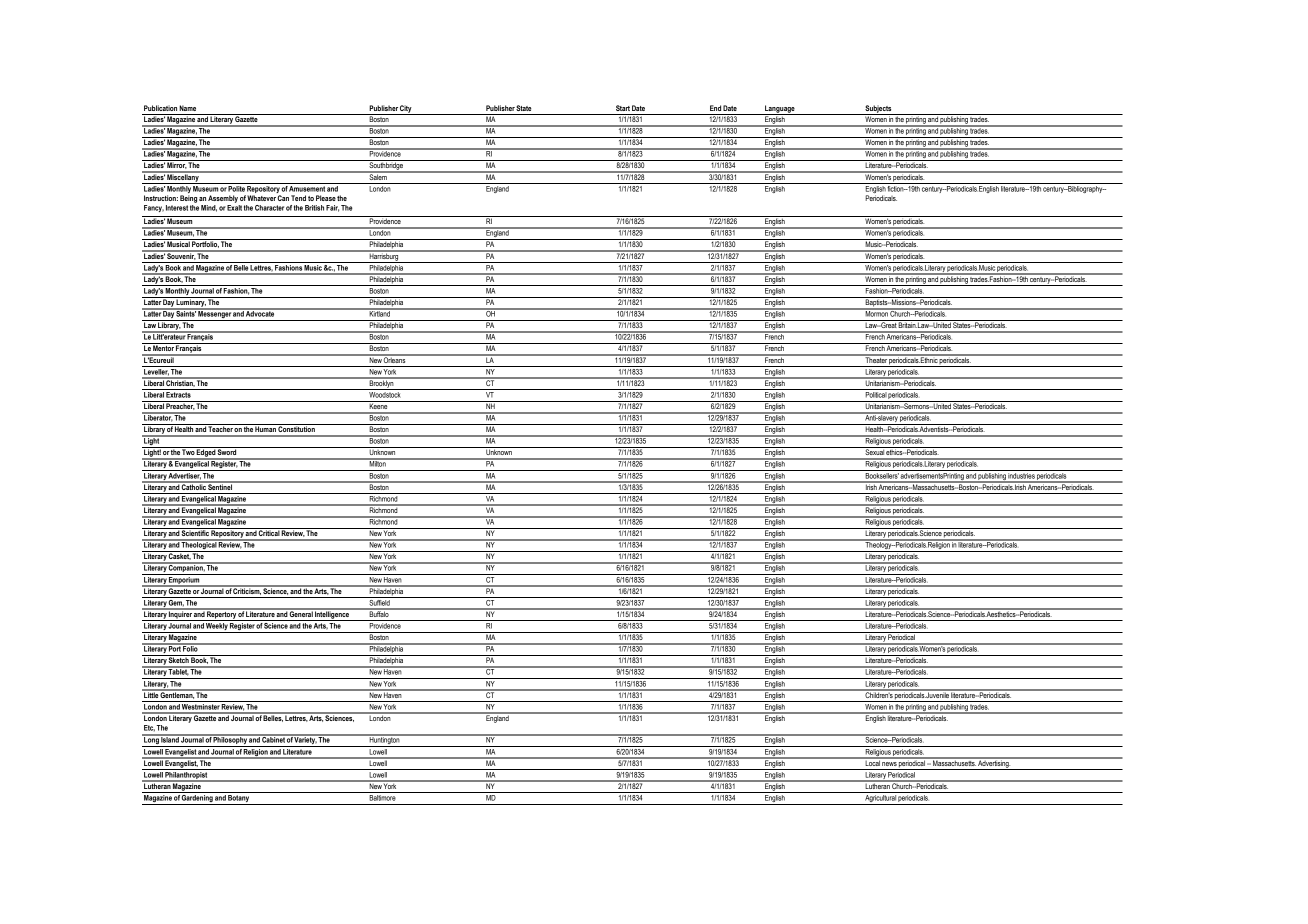 This document has width=1308, height=924. What do you see at coordinates (217, 628) in the document?
I see `Weekly` at bounding box center [217, 628].
